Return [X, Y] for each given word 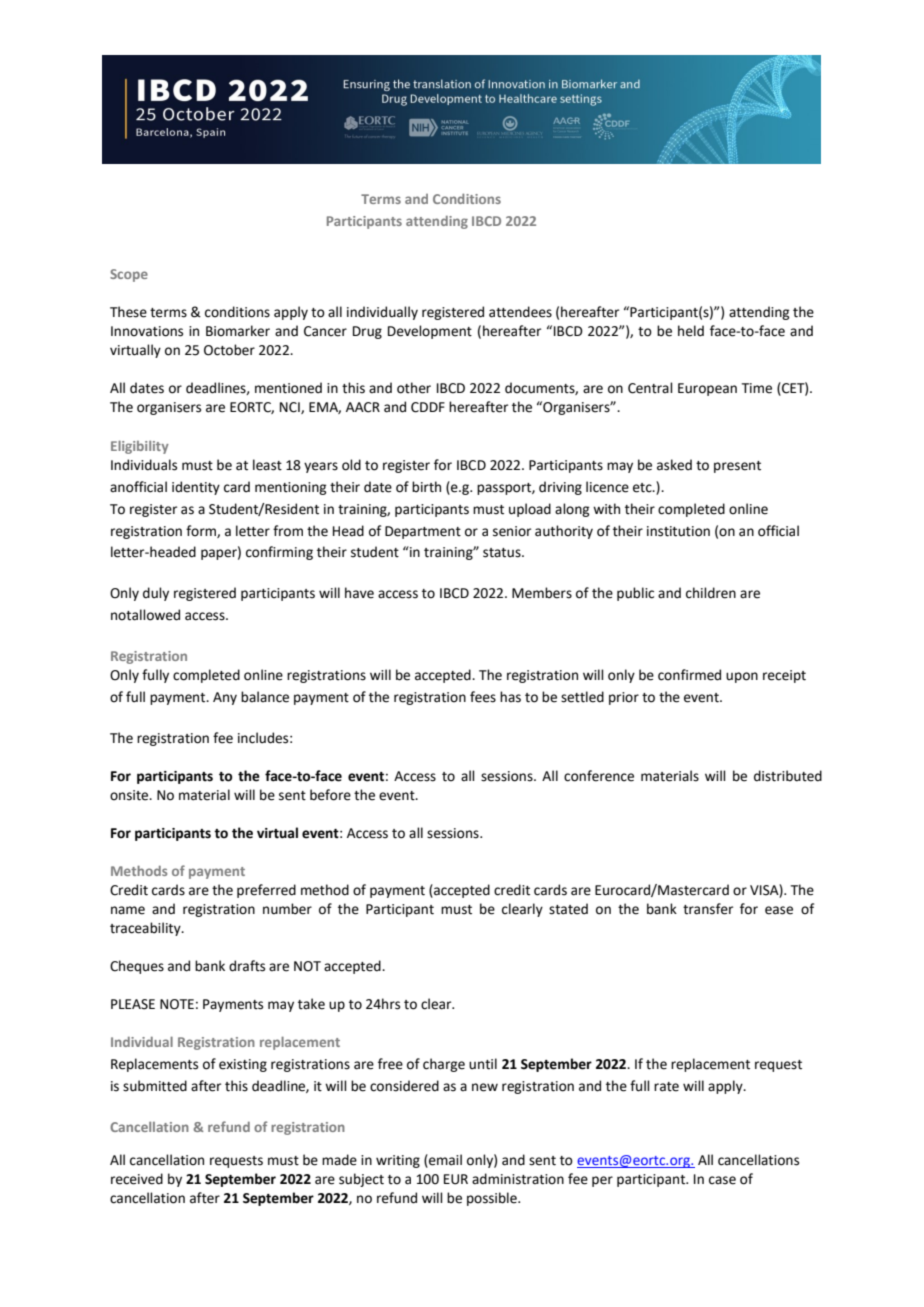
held [691, 331]
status [503, 553]
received [137, 1179]
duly [156, 594]
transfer [708, 909]
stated [568, 909]
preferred [266, 891]
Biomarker [238, 331]
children [711, 593]
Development [430, 332]
